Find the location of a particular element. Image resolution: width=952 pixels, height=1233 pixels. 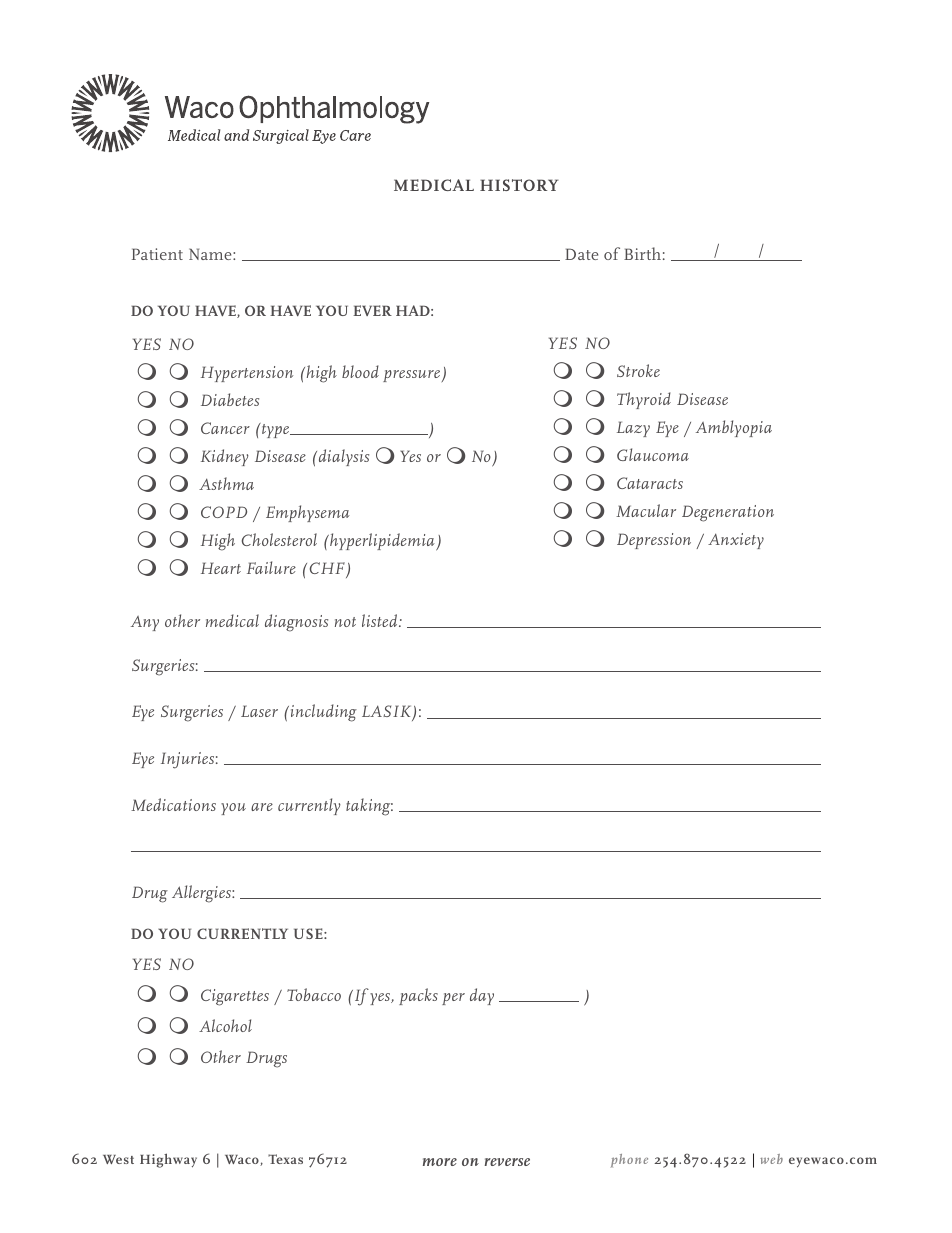

West is located at coordinates (118, 1159).
